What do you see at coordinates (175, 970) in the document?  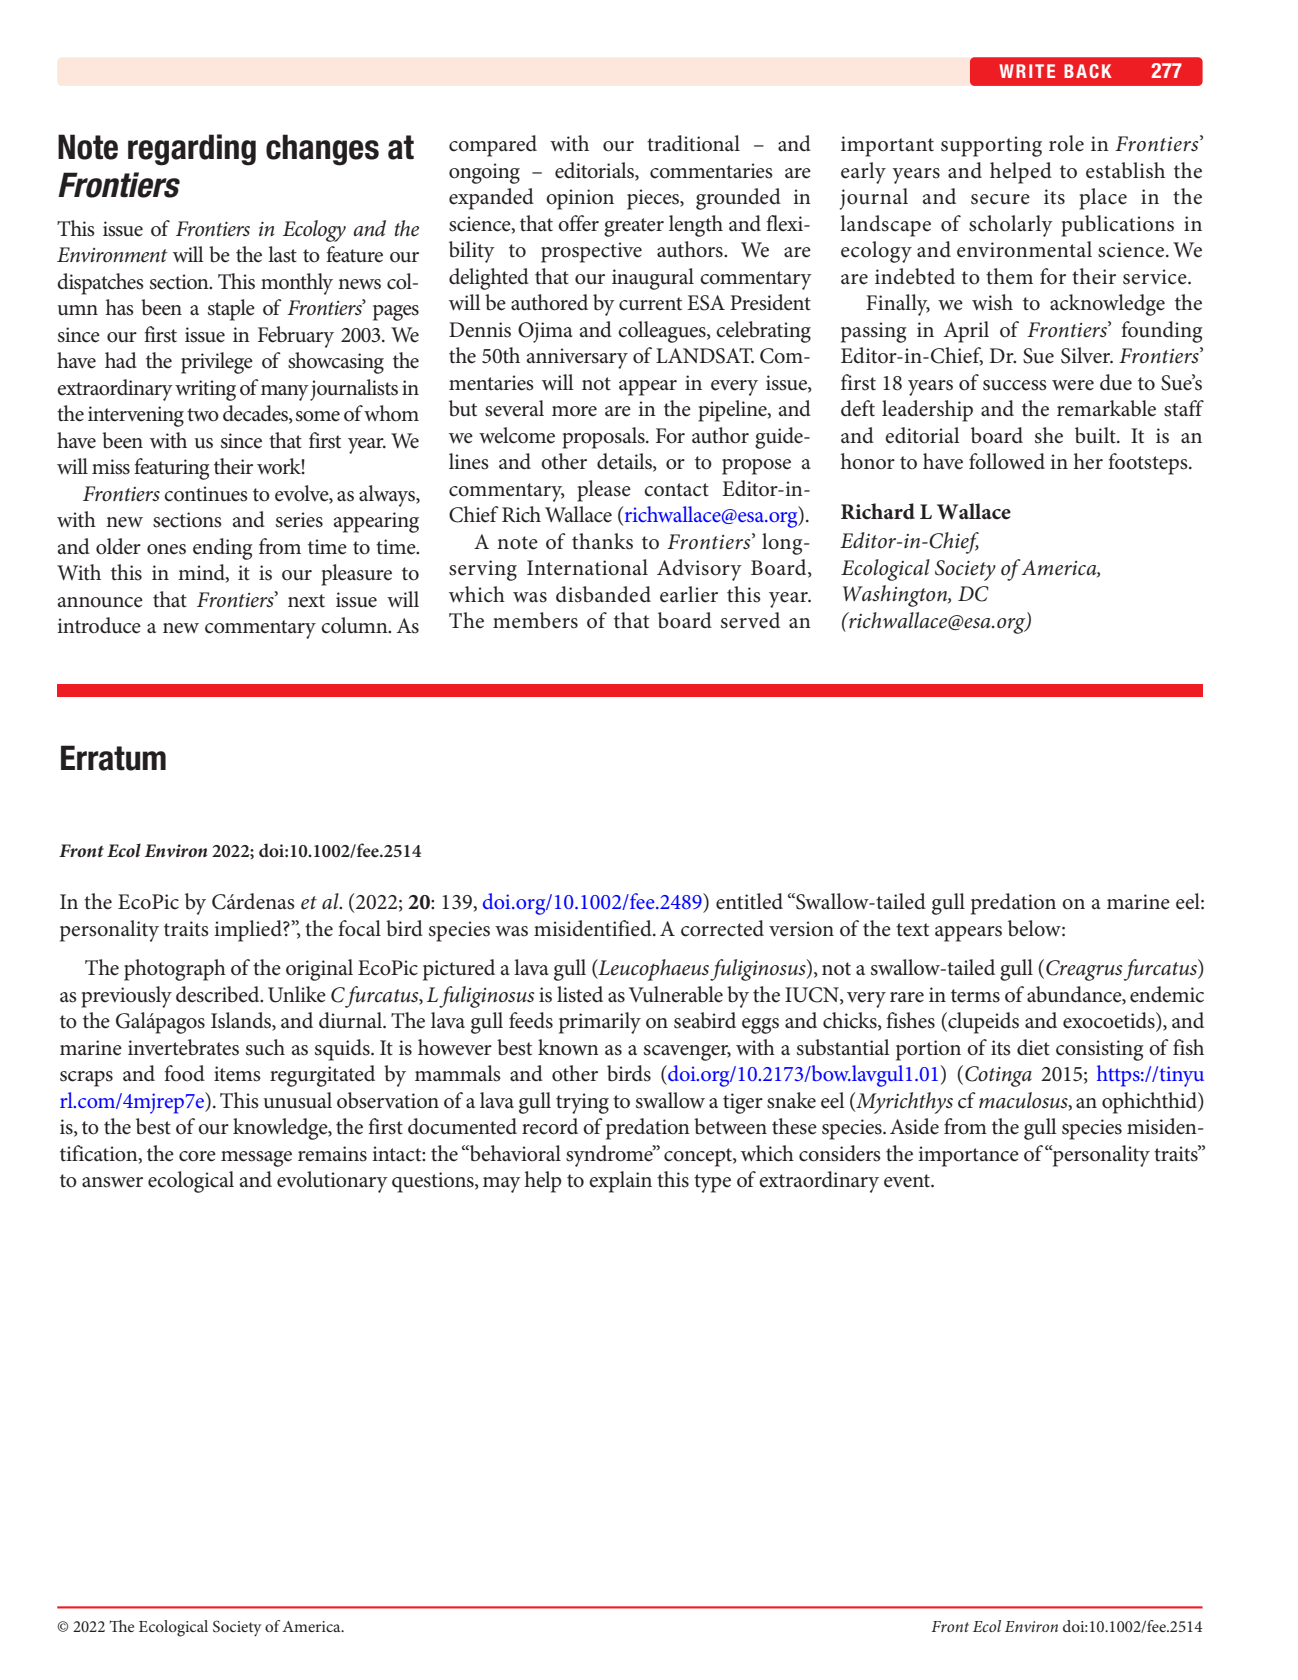 I see `photograph` at bounding box center [175, 970].
